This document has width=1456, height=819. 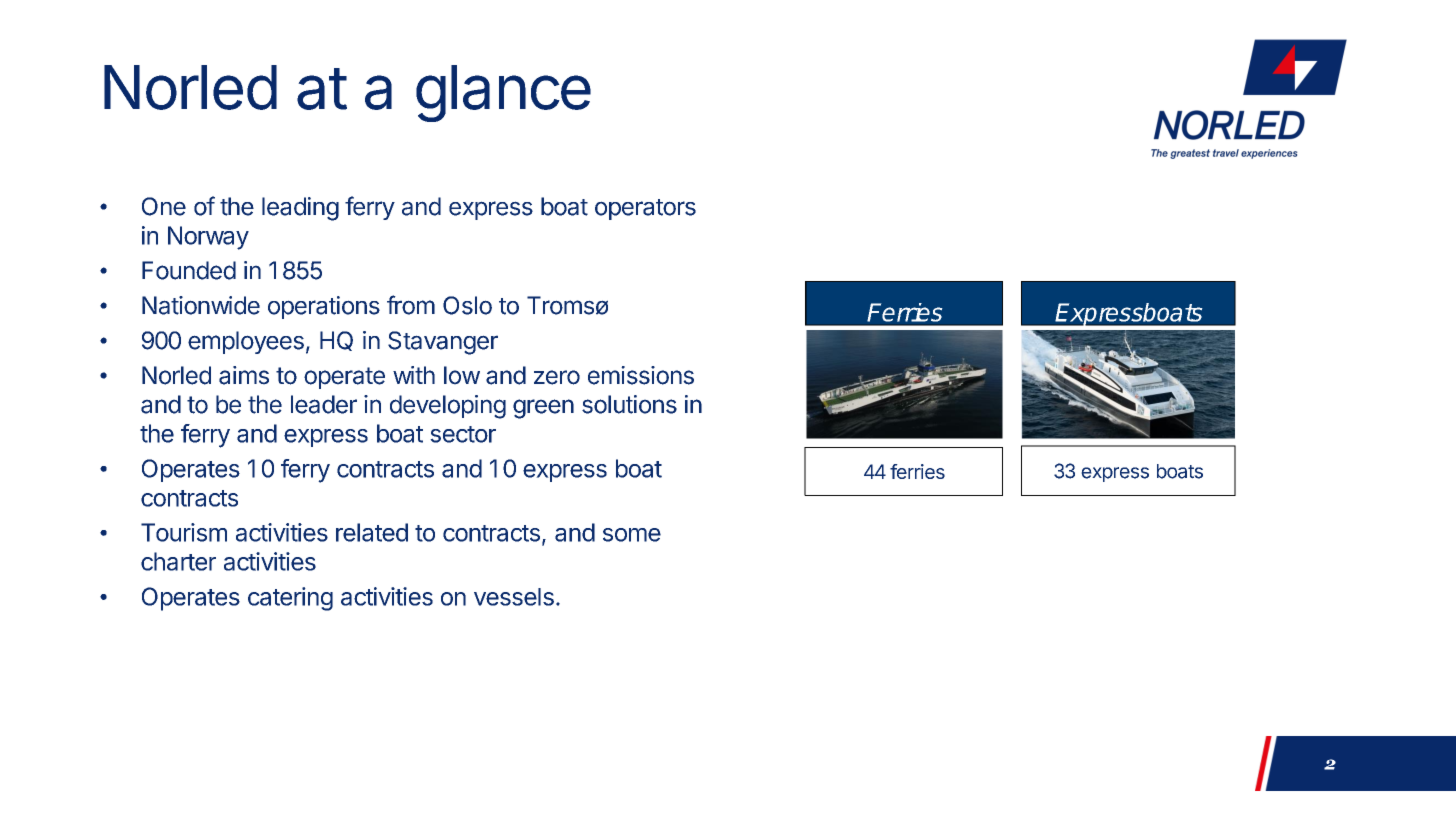 I want to click on One, so click(x=164, y=206).
